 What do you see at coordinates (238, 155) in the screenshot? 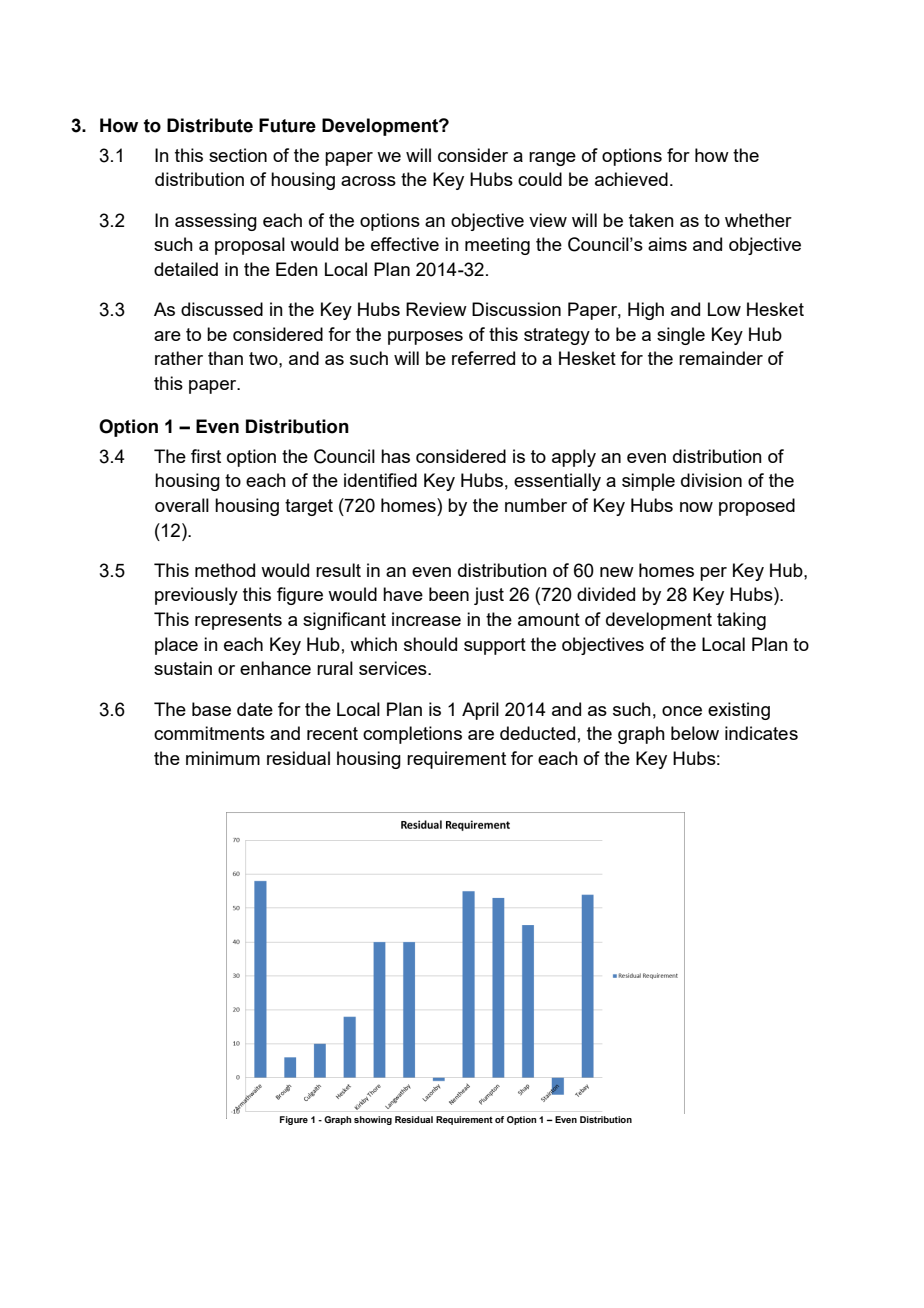
I see `section` at bounding box center [238, 155].
